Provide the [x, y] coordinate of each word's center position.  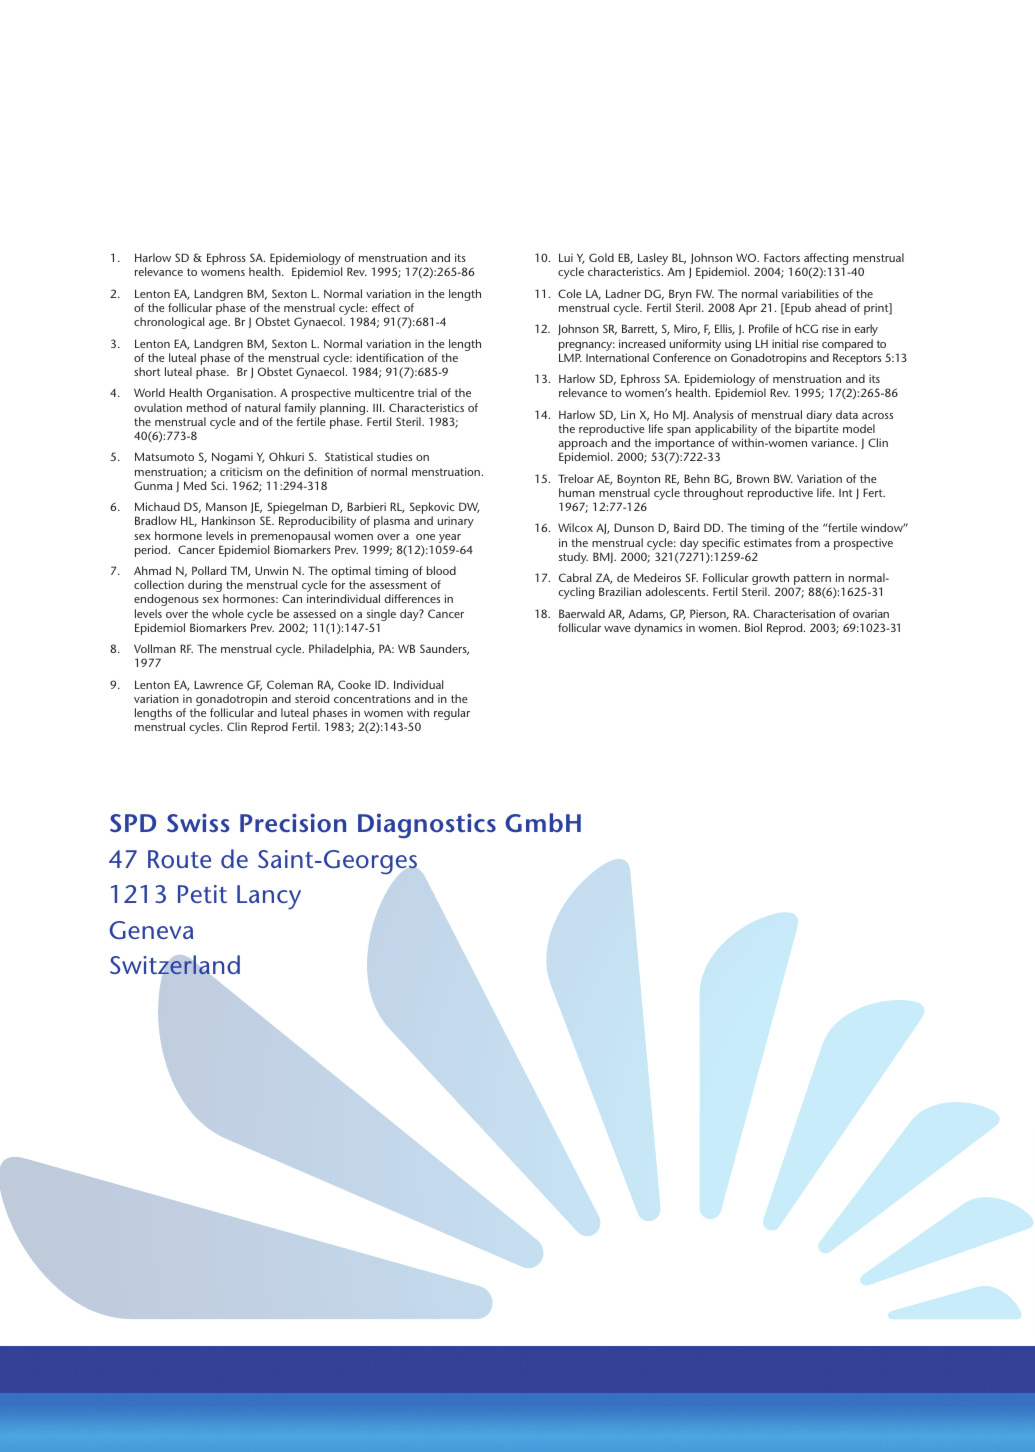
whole [228, 613]
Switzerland [175, 966]
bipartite [817, 431]
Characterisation [794, 613]
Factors [782, 257]
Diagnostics [427, 826]
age [219, 324]
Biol [753, 627]
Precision [293, 822]
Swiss [198, 822]
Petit [202, 894]
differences [412, 598]
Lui [566, 257]
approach [584, 445]
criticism [241, 471]
